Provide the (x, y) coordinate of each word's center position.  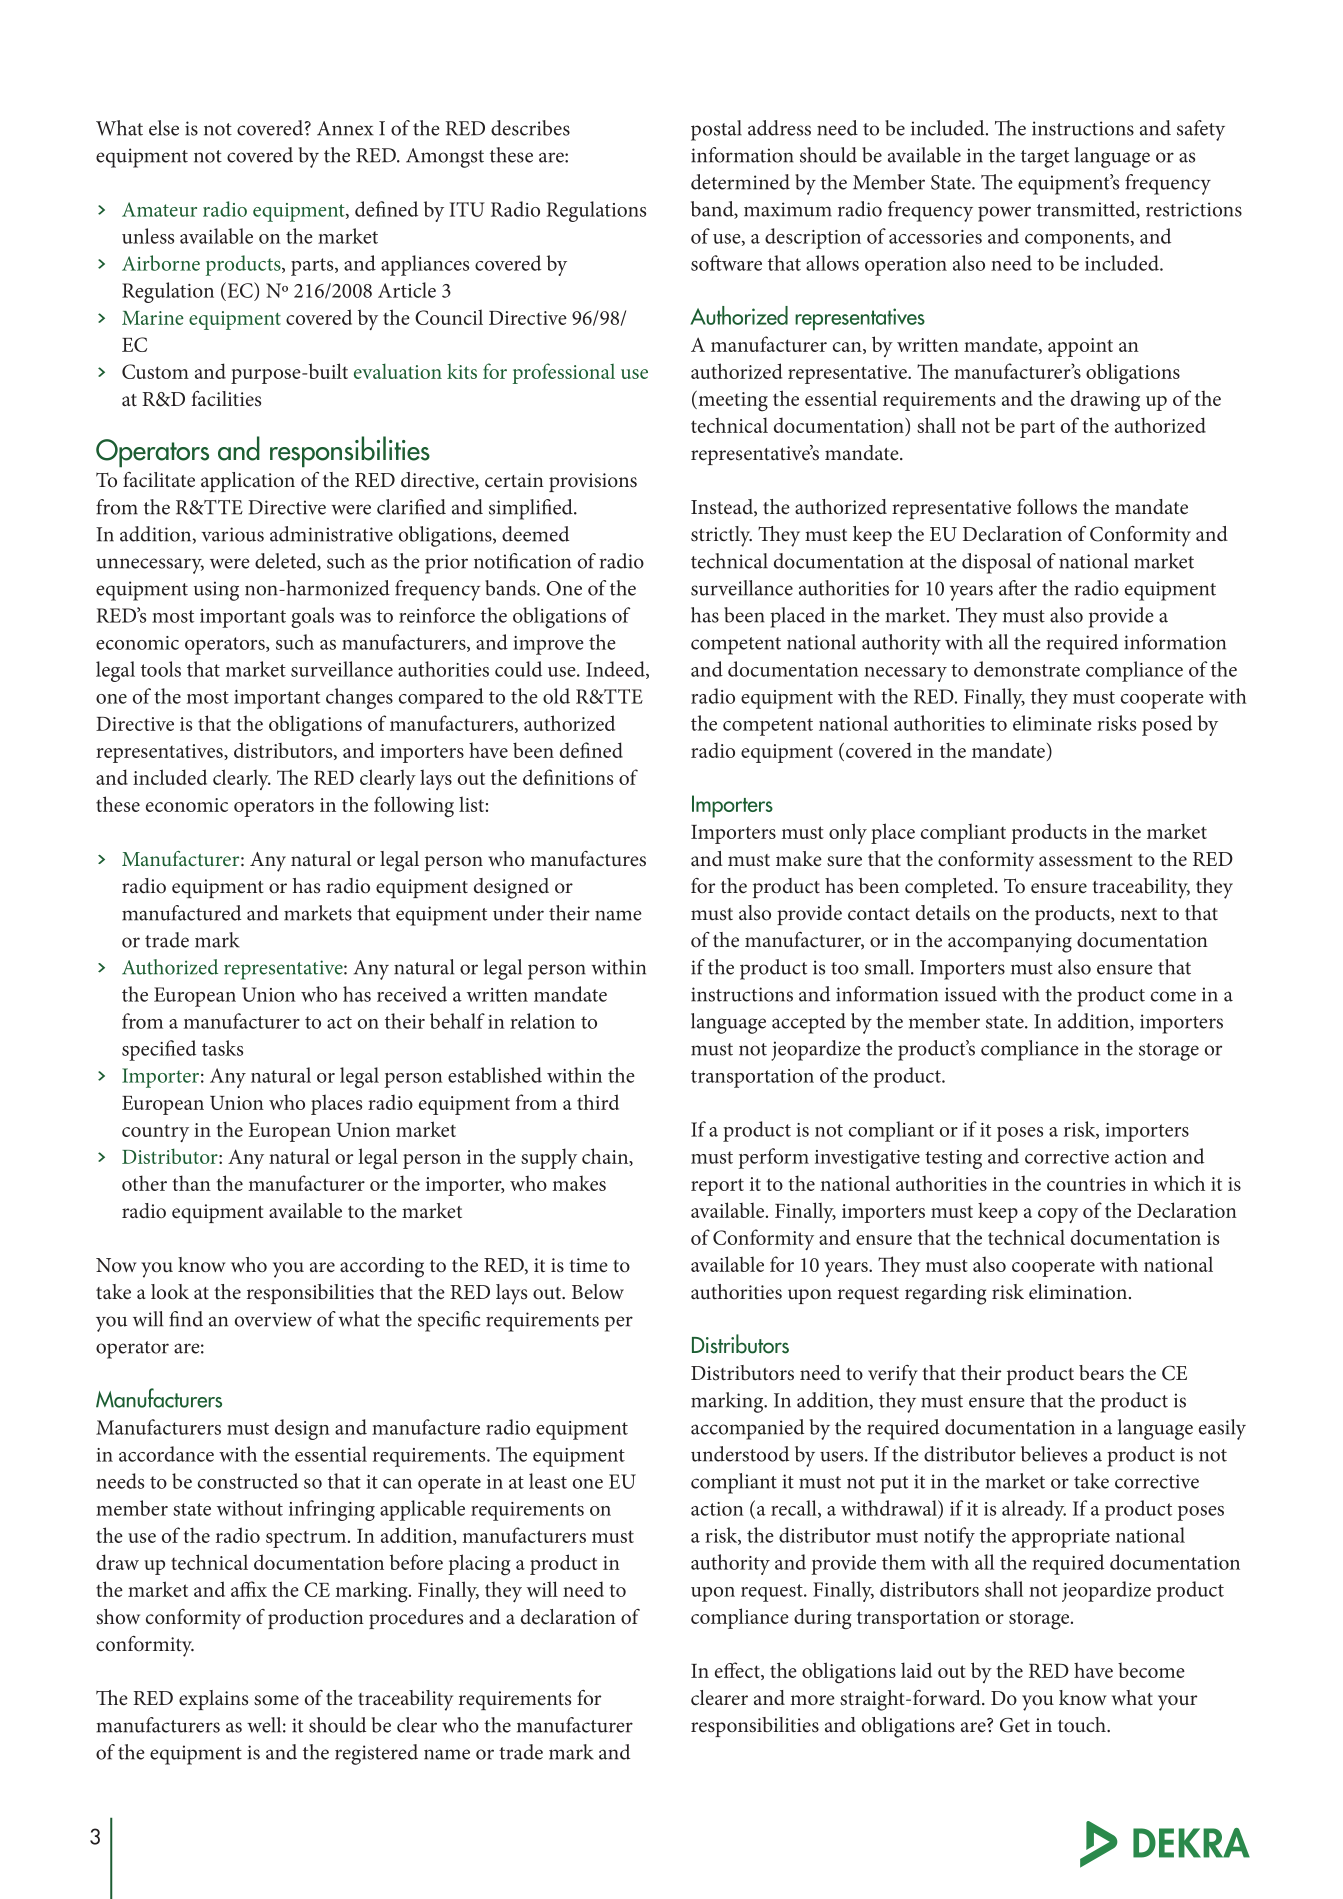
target (1045, 159)
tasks (222, 1048)
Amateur (159, 209)
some (276, 1700)
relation (542, 1021)
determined (740, 182)
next (1138, 914)
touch (1083, 1725)
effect (738, 1671)
